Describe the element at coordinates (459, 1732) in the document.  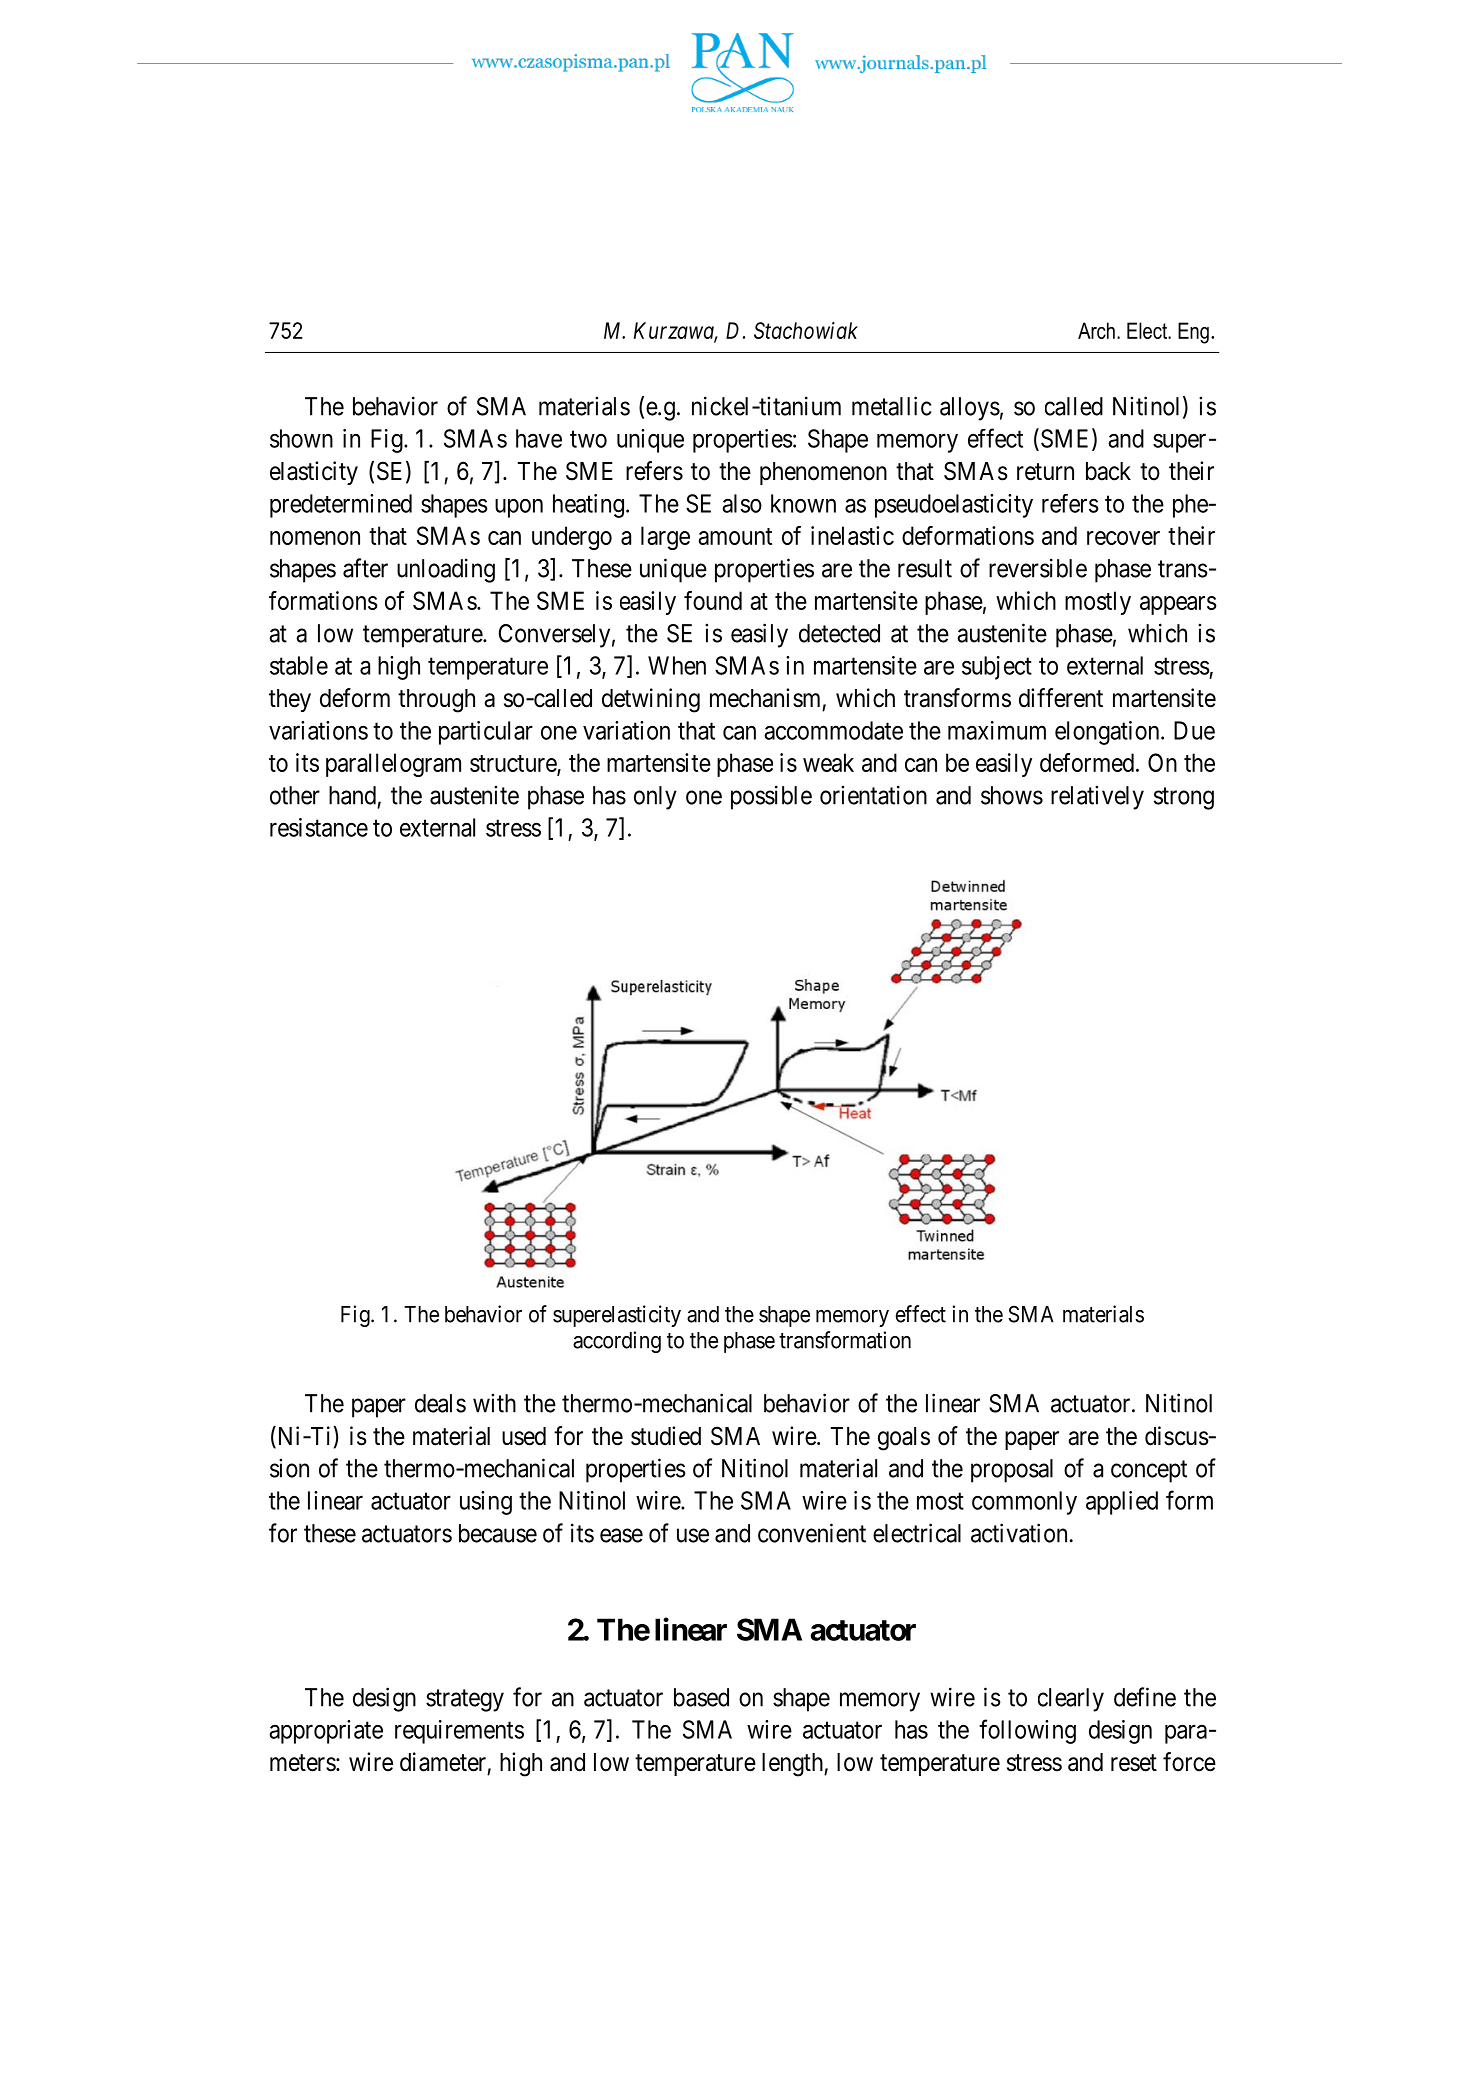
I see `requirements` at that location.
